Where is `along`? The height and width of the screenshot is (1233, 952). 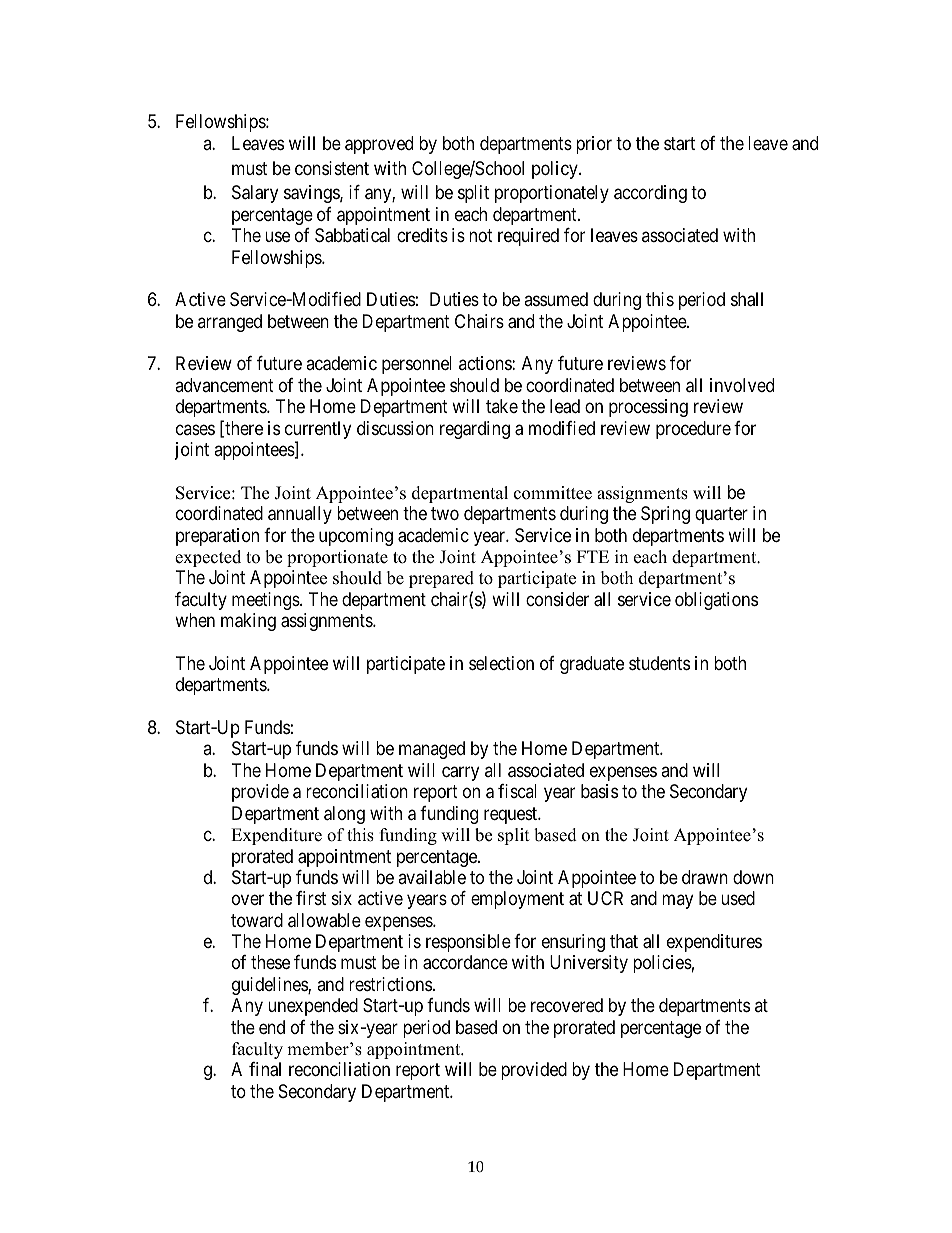 along is located at coordinates (344, 815).
